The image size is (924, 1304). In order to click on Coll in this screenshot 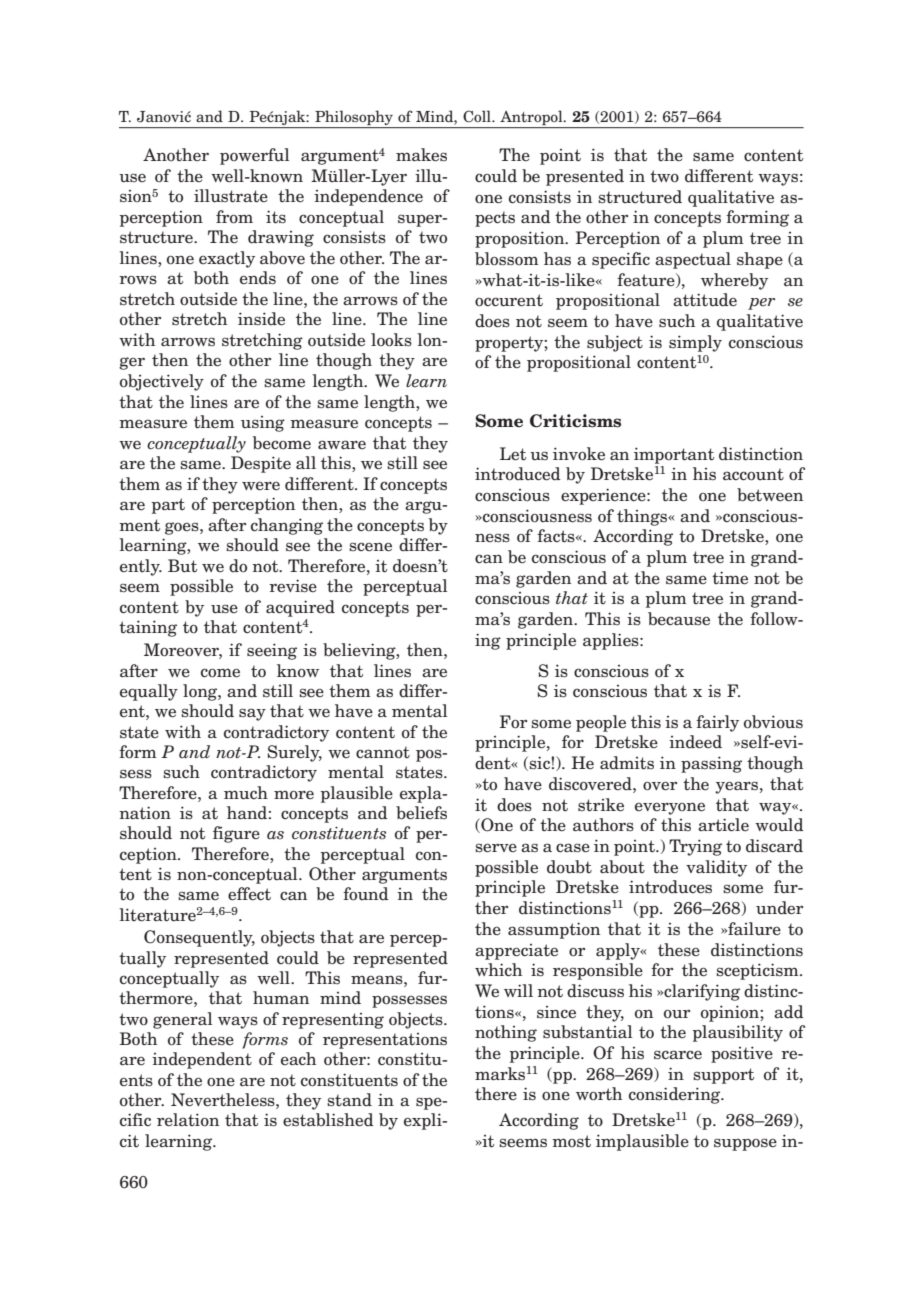, I will do `click(478, 116)`.
